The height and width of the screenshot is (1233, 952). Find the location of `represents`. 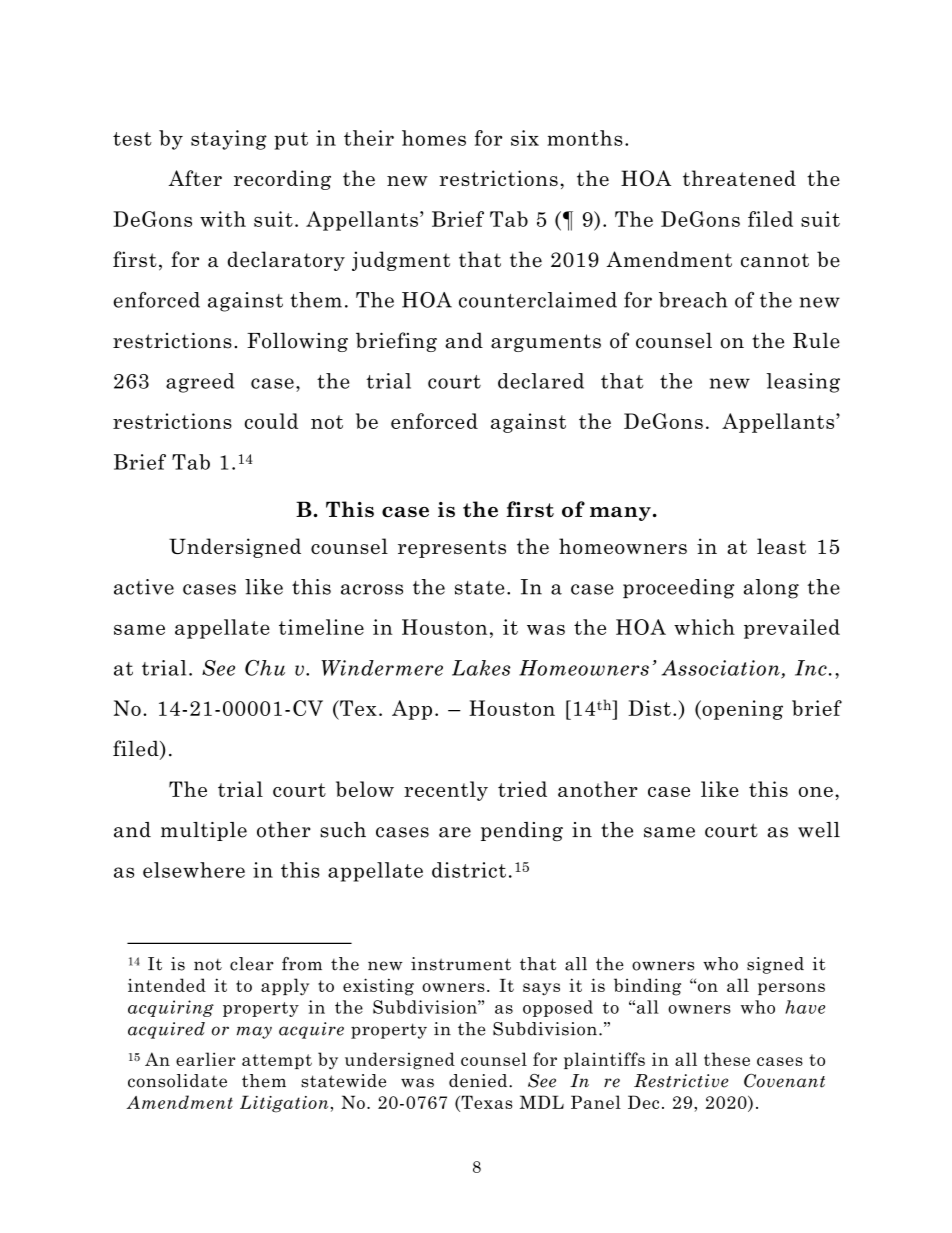

represents is located at coordinates (452, 549).
